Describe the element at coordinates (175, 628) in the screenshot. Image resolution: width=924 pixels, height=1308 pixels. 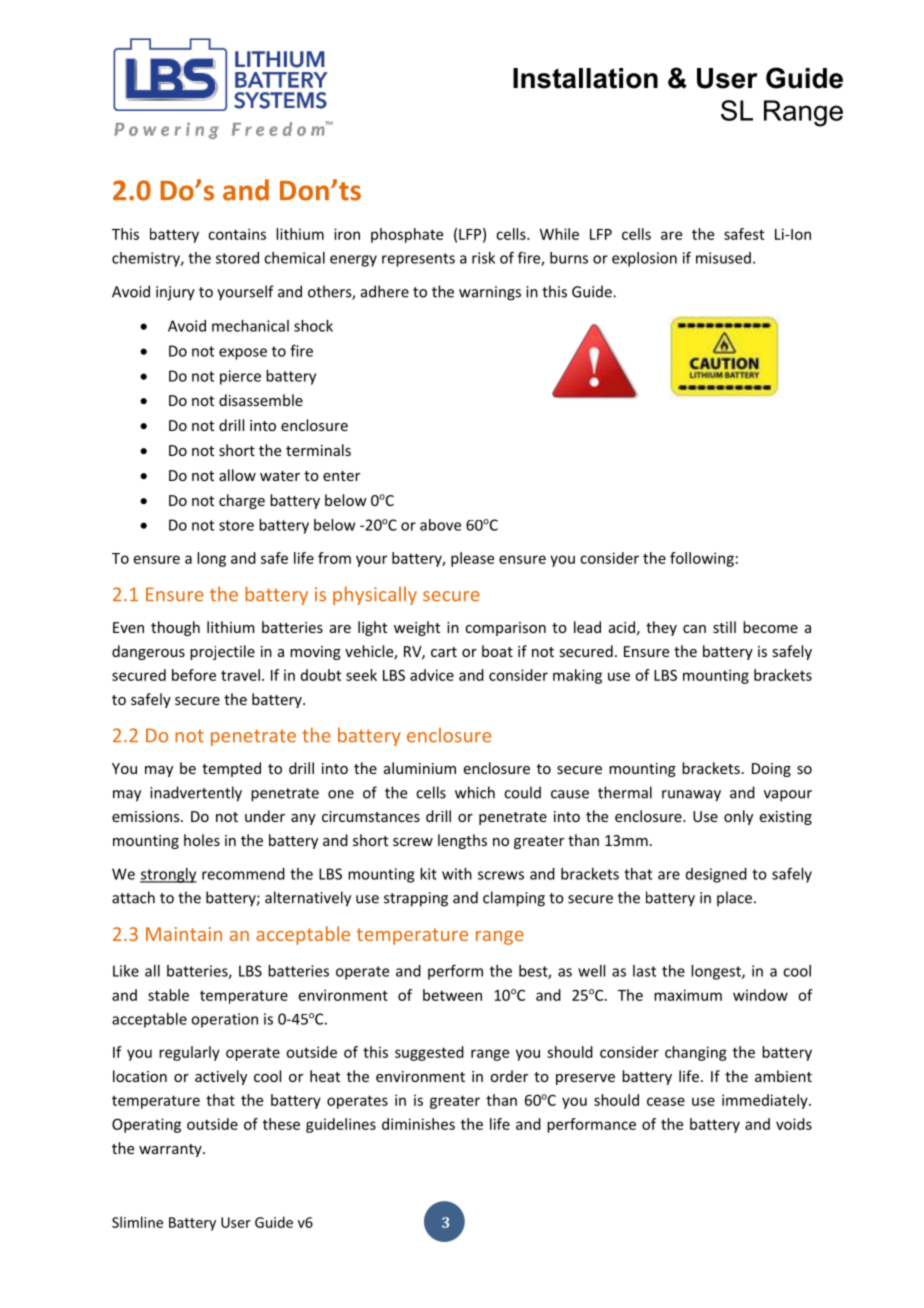
I see `though` at that location.
